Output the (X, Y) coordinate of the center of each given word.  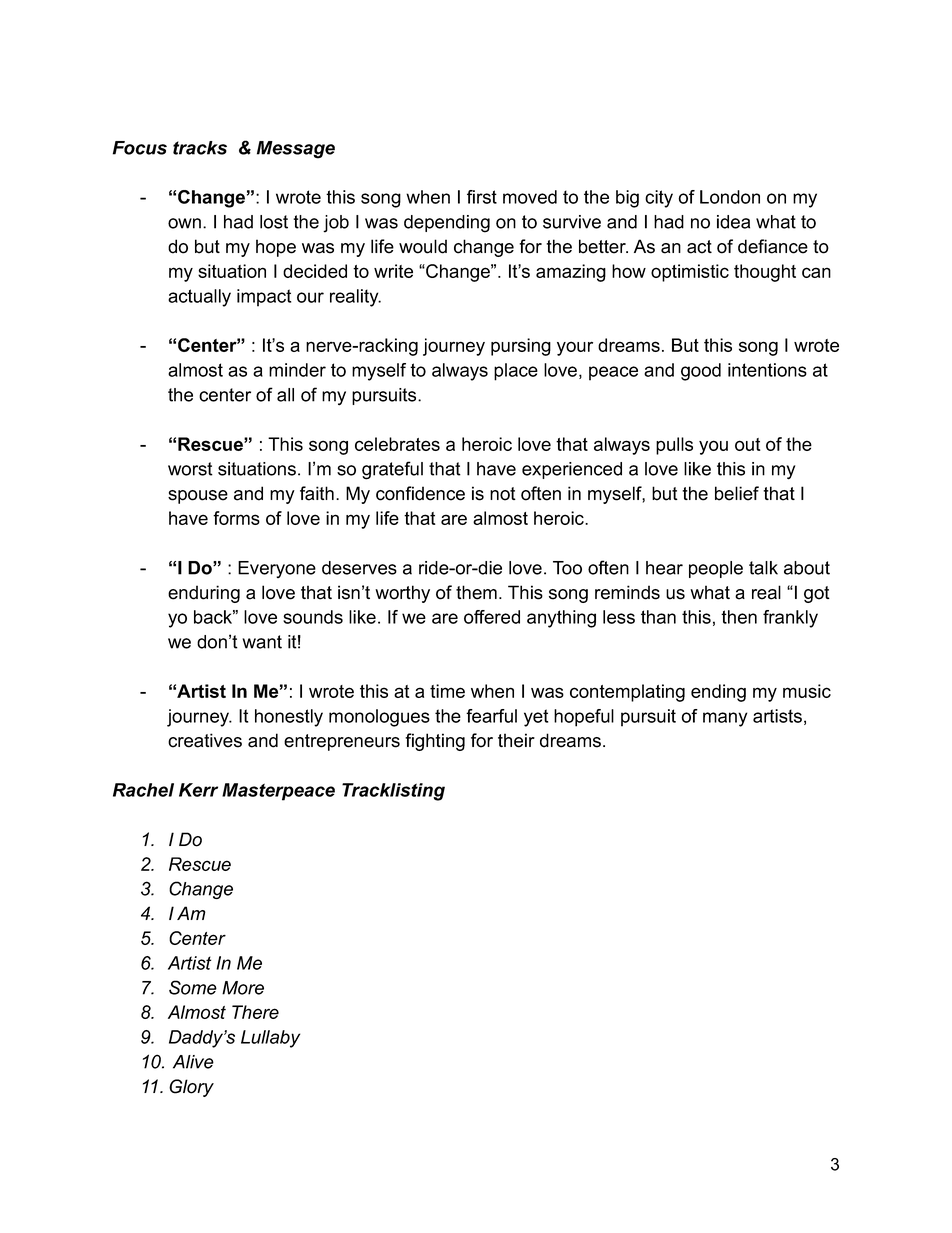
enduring (204, 594)
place (516, 372)
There (255, 1012)
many (725, 719)
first (482, 197)
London (730, 197)
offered (492, 617)
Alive (193, 1062)
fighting (435, 742)
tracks (200, 148)
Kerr (198, 790)
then (739, 617)
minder (297, 370)
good (701, 372)
